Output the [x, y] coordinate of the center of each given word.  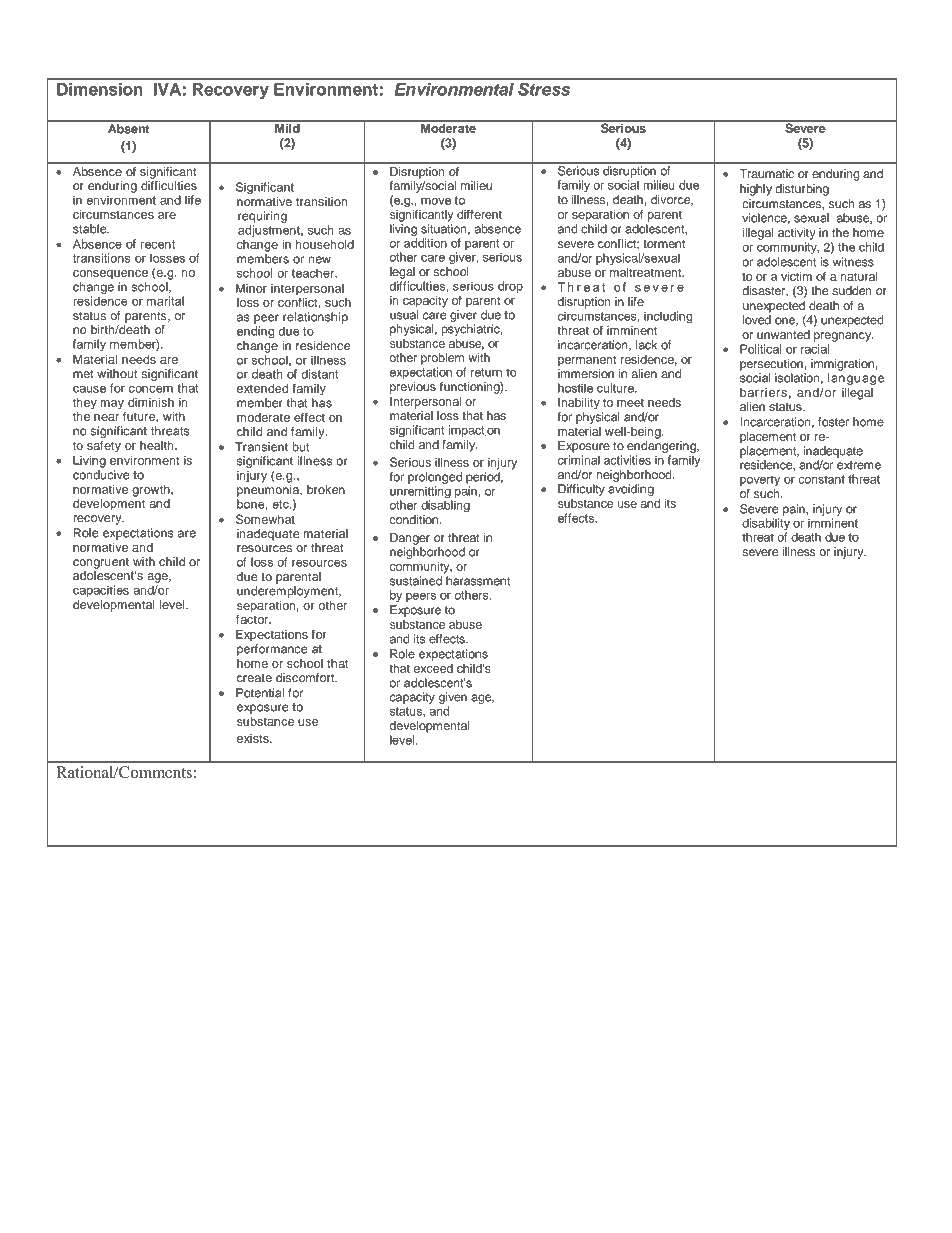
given [453, 698]
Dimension [100, 89]
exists [254, 738]
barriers [763, 392]
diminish [151, 402]
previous [413, 388]
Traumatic [766, 173]
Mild [287, 127]
